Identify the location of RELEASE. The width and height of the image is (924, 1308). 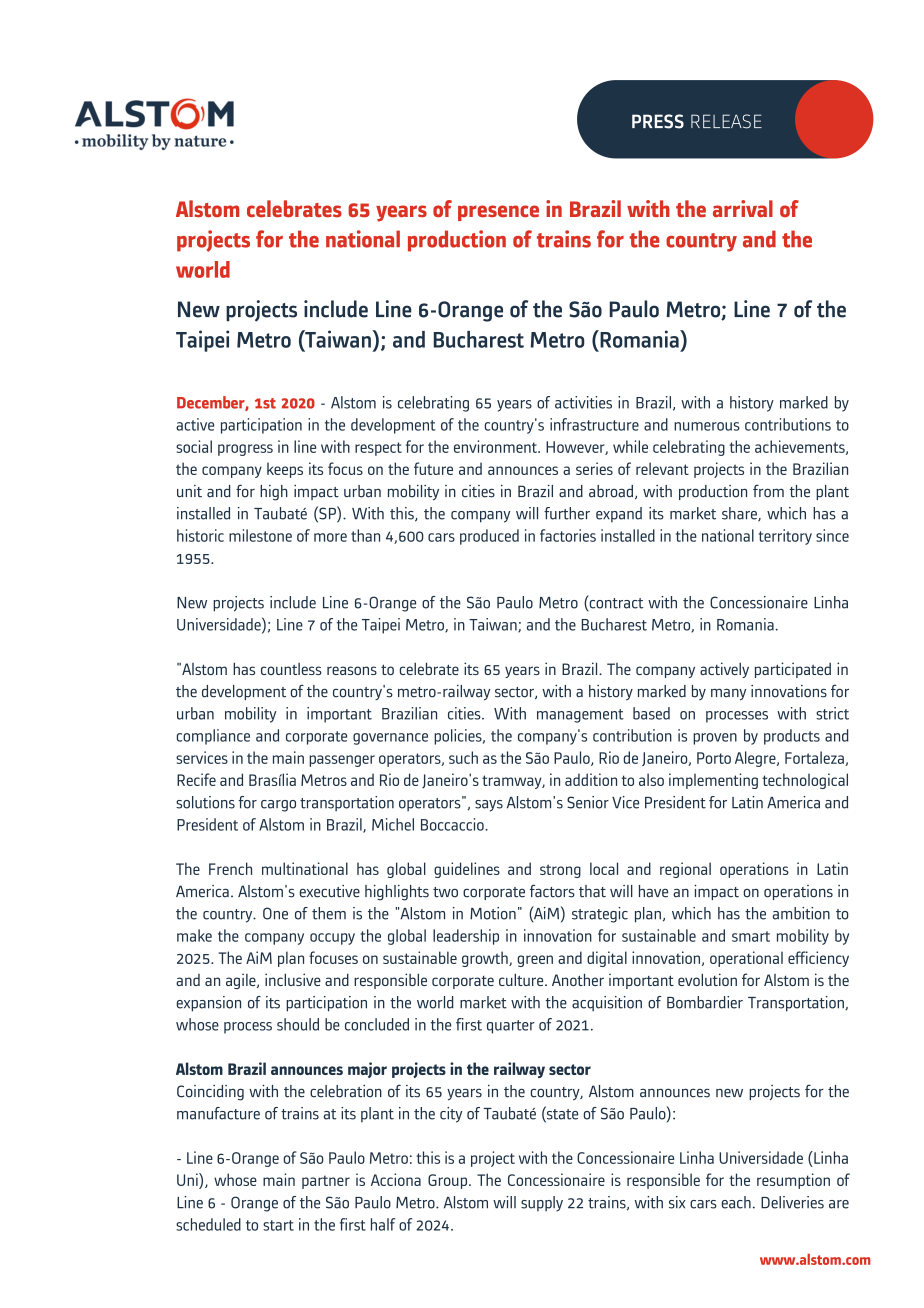
(726, 121).
